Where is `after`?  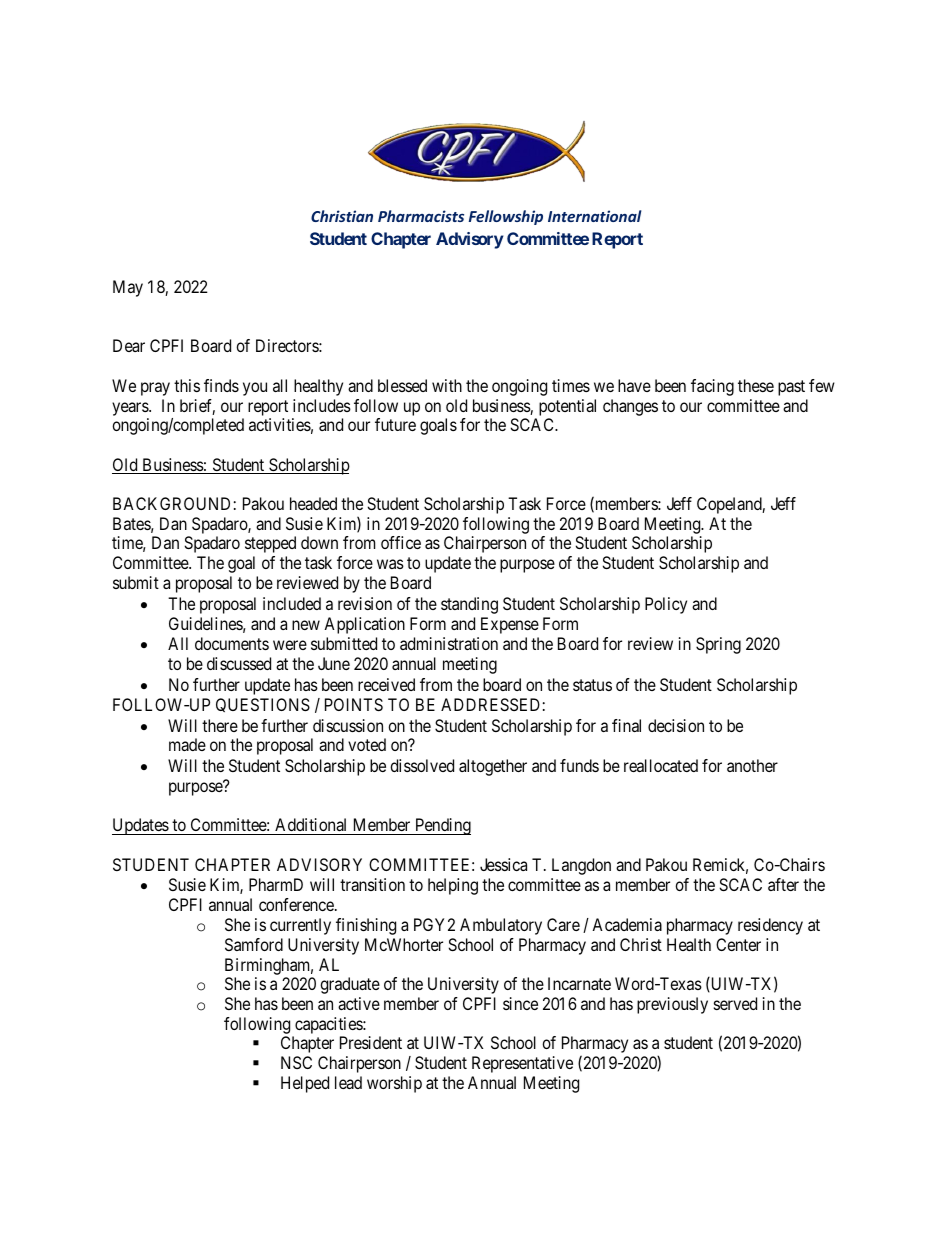
after is located at coordinates (783, 884).
